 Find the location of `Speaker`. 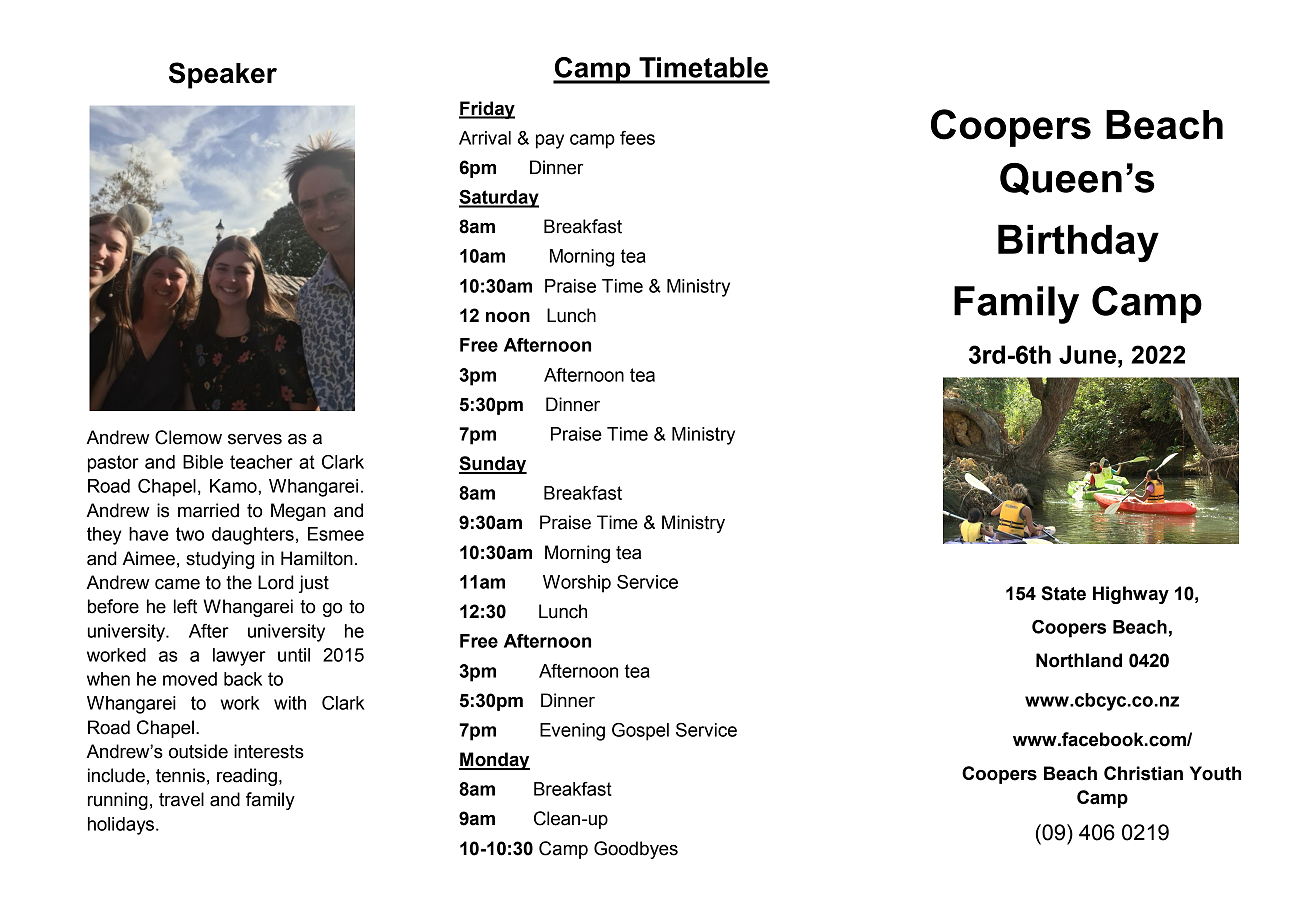

Speaker is located at coordinates (223, 75).
